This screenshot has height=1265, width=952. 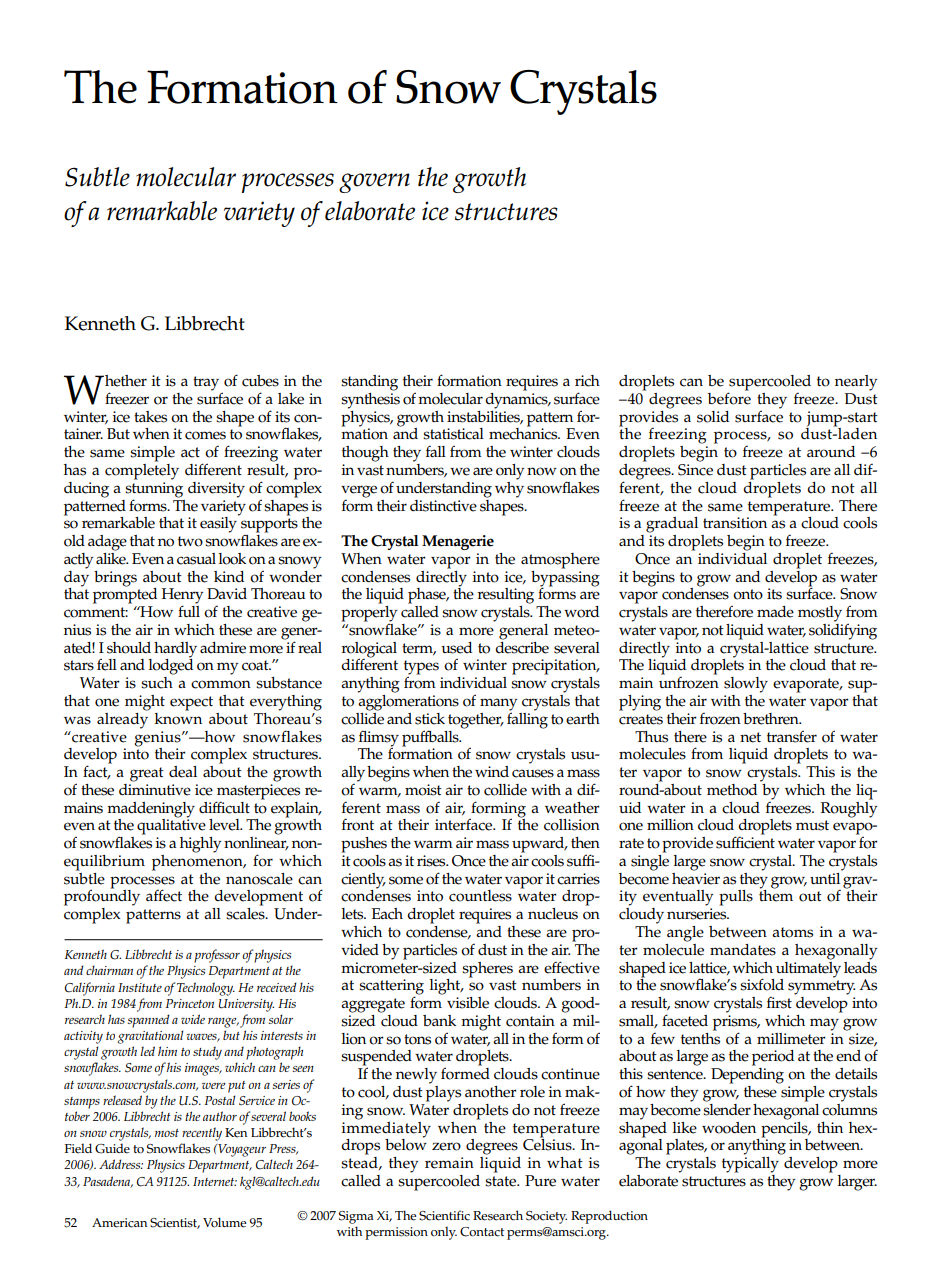 What do you see at coordinates (453, 434) in the screenshot?
I see `statistical` at bounding box center [453, 434].
